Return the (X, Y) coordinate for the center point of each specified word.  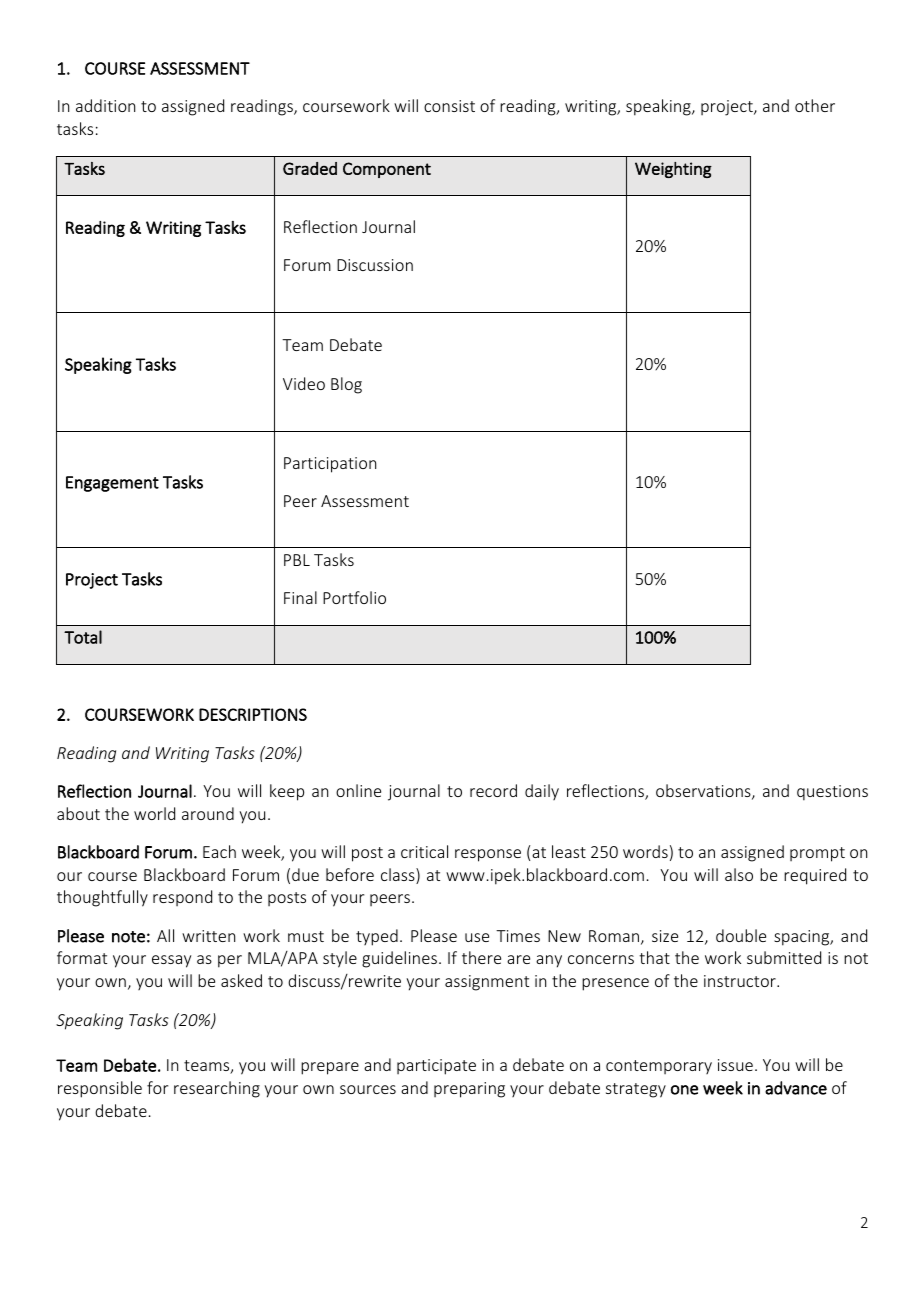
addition (105, 105)
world (154, 813)
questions (832, 793)
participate (436, 1067)
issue (735, 1065)
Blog (346, 385)
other (815, 105)
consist (449, 106)
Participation (330, 465)
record (493, 790)
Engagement (112, 484)
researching (217, 1089)
